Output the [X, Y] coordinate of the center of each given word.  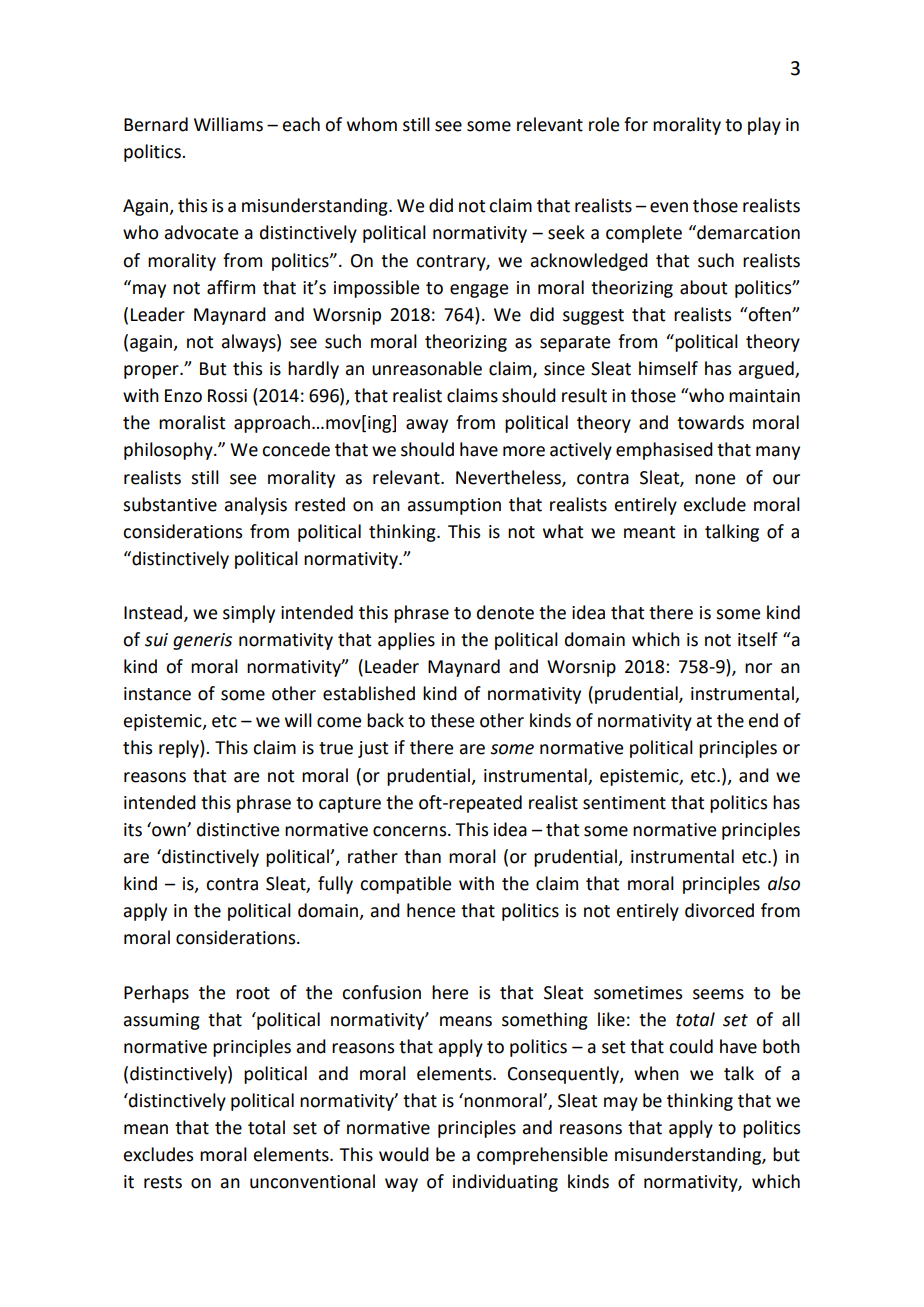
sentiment [624, 803]
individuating [505, 1183]
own [170, 831]
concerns [411, 831]
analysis [256, 506]
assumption [454, 506]
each [301, 124]
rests [163, 1182]
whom [372, 124]
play [764, 126]
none [715, 479]
